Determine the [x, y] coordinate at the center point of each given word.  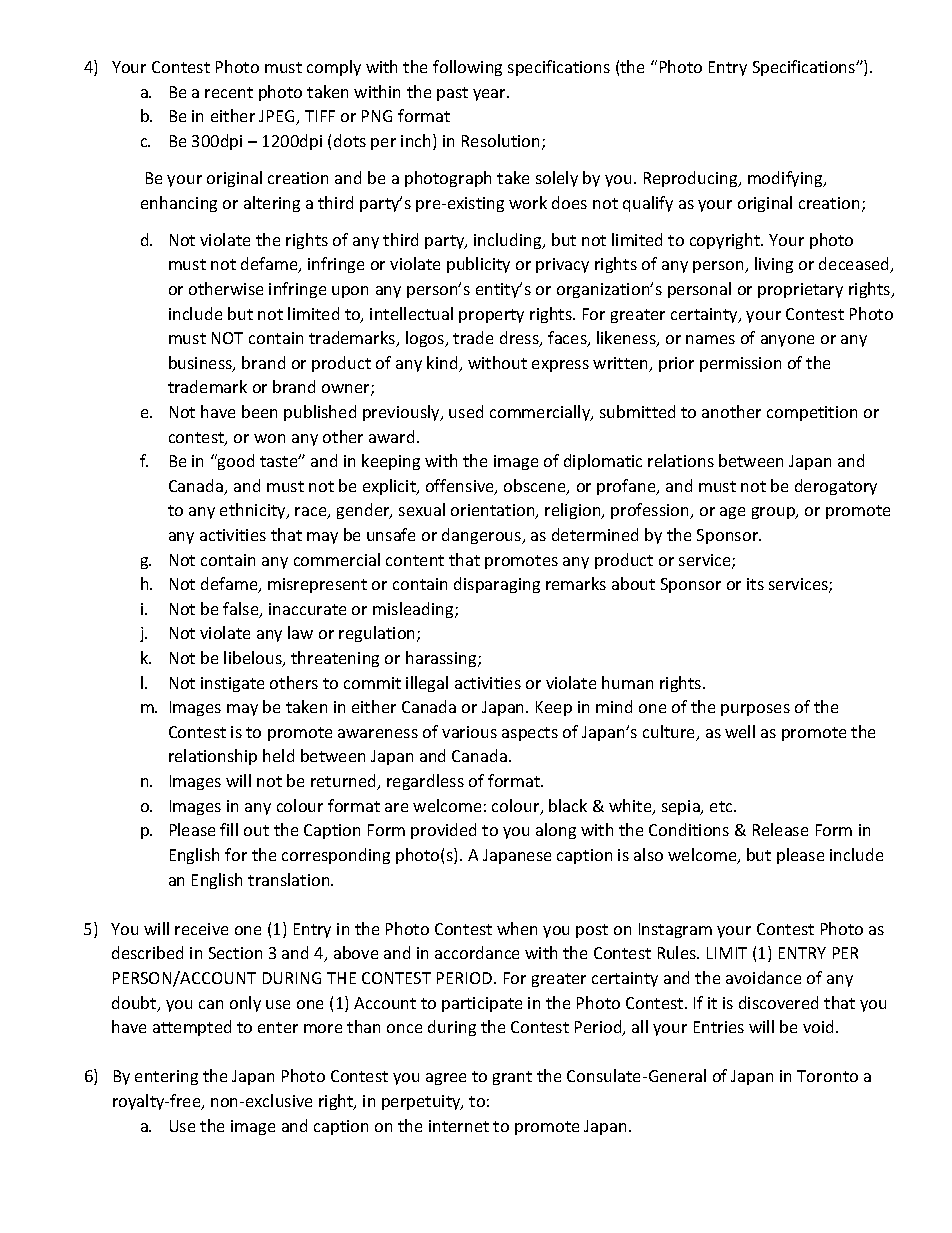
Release [780, 829]
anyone [787, 341]
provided [443, 831]
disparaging [497, 585]
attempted [192, 1028]
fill [229, 829]
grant [512, 1078]
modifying [786, 179]
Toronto [827, 1076]
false [242, 610]
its [755, 584]
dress [520, 339]
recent [229, 92]
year [490, 95]
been [259, 411]
